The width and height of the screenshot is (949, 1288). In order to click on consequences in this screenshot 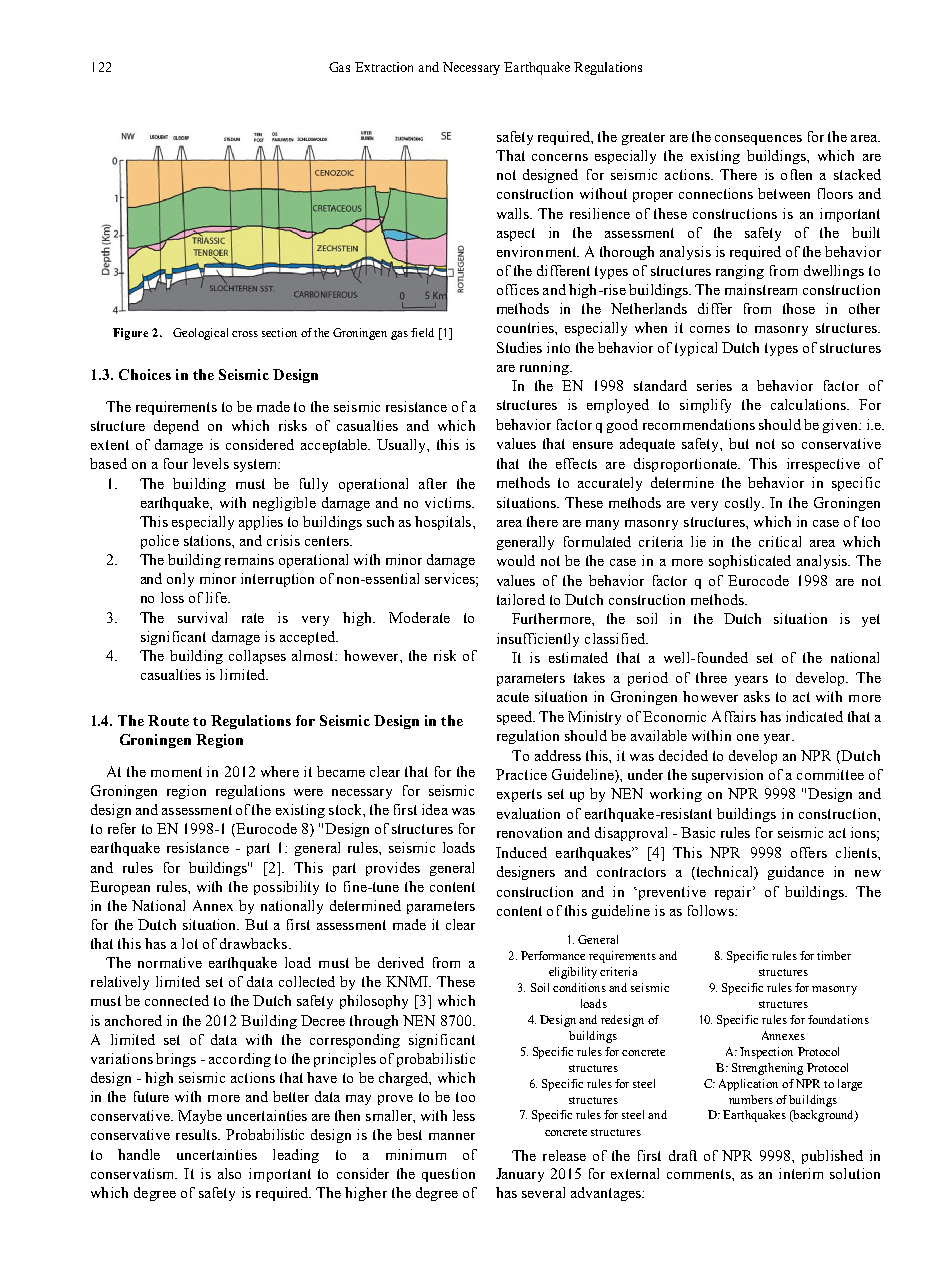, I will do `click(758, 140)`.
